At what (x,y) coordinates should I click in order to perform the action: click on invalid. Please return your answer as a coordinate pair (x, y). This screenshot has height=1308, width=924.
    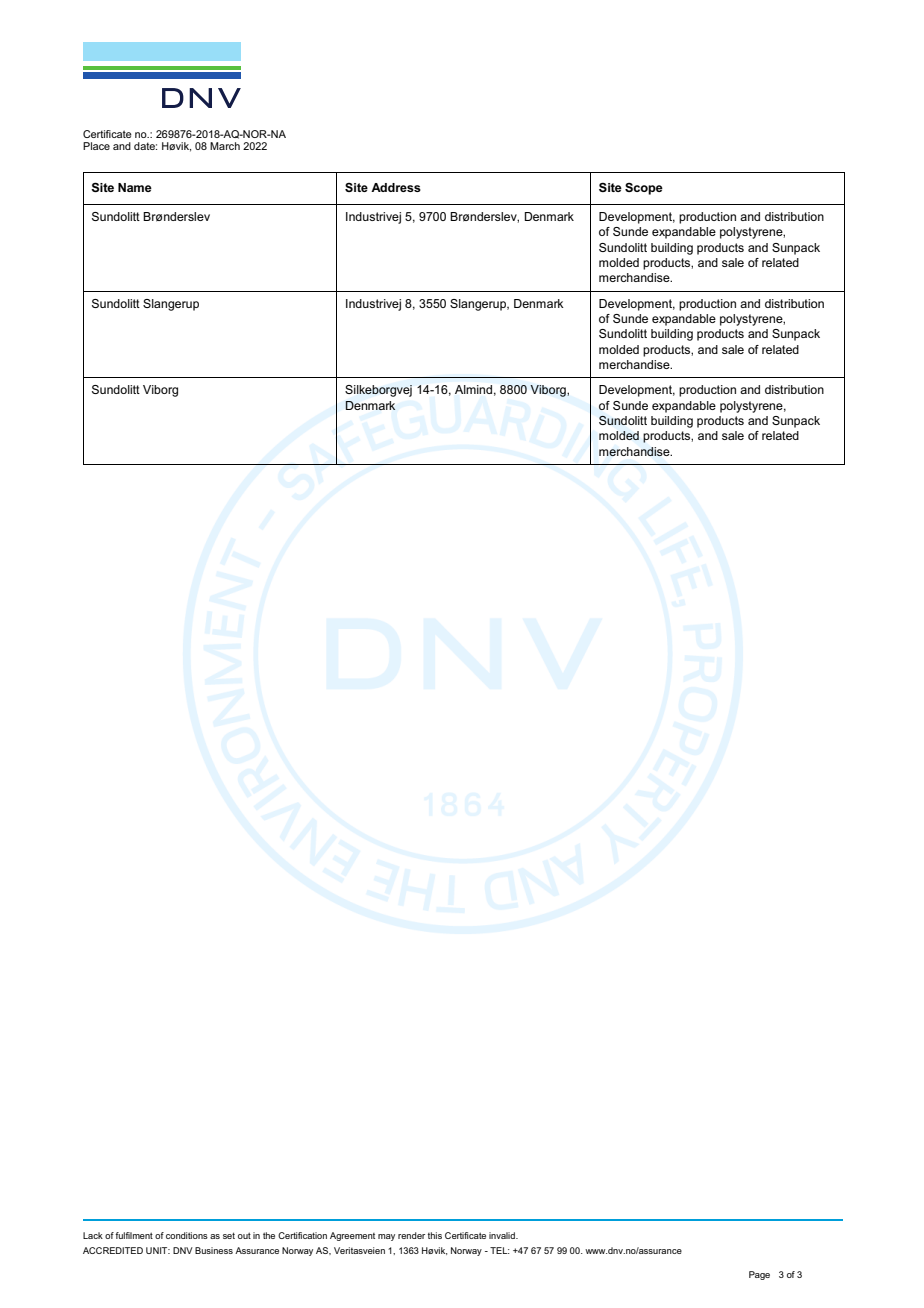
    Looking at the image, I should click on (503, 1235).
